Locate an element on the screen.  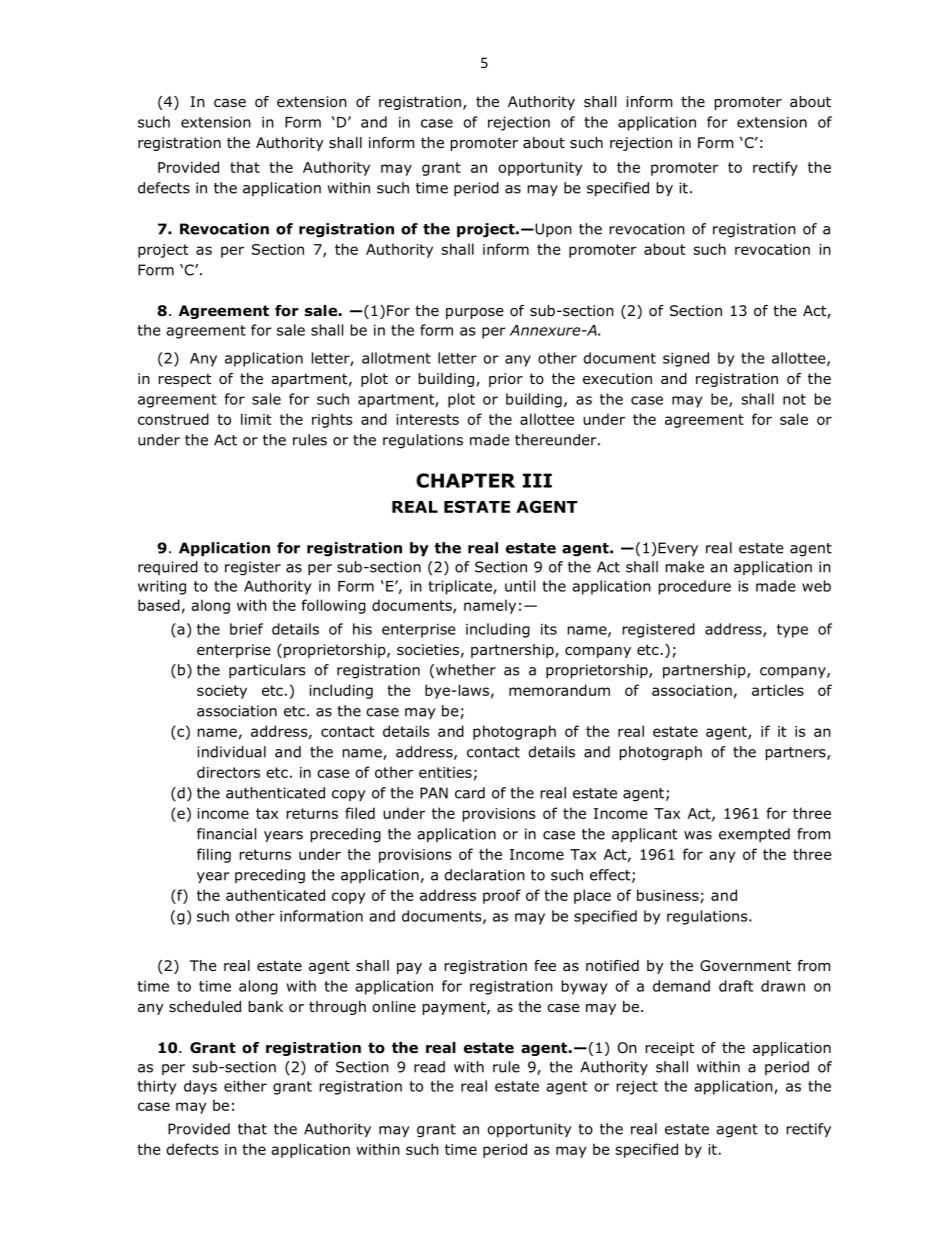
filing is located at coordinates (214, 855).
